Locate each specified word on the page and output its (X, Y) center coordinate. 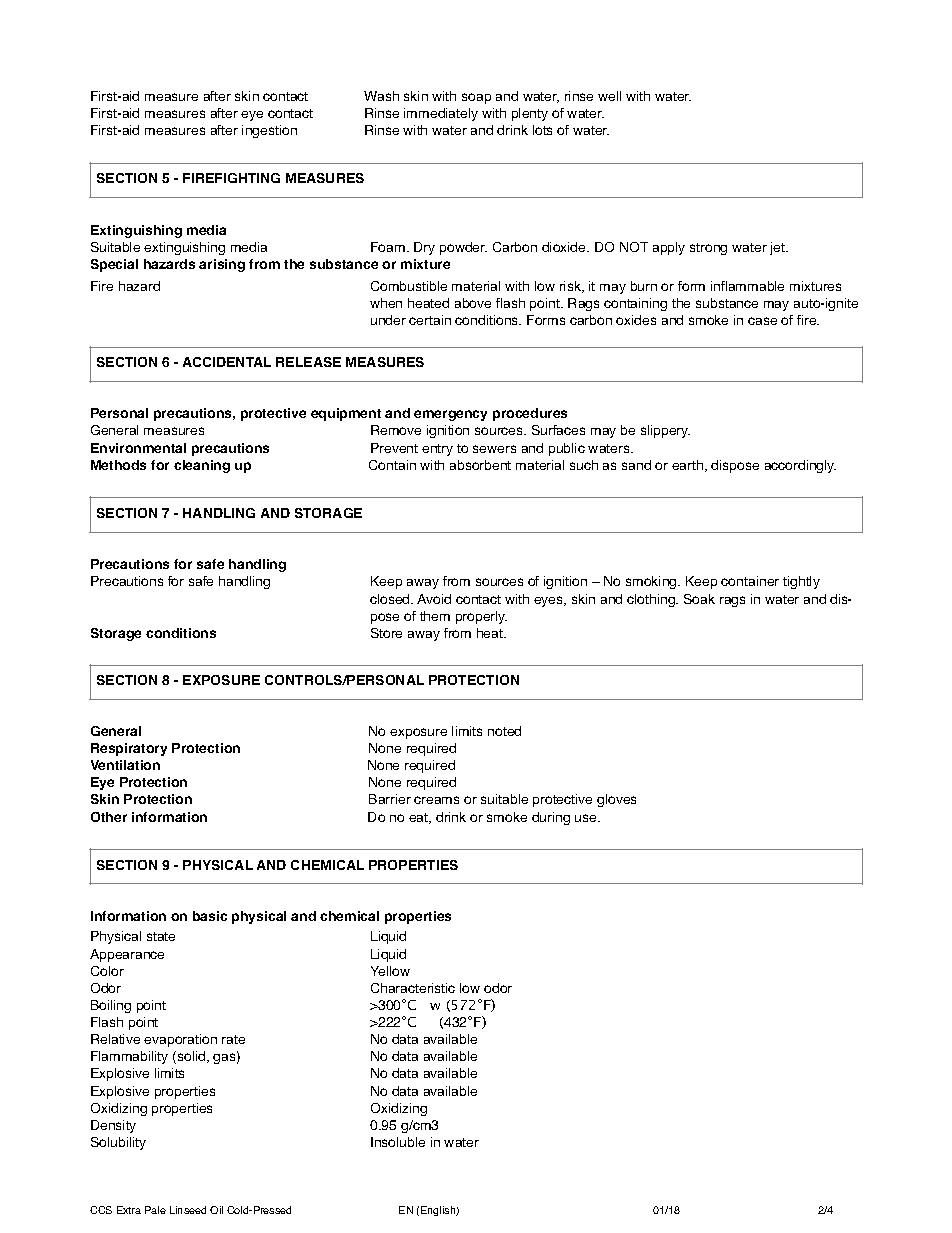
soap (476, 98)
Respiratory (129, 749)
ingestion (269, 131)
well (609, 96)
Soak (699, 599)
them (435, 616)
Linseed (188, 1210)
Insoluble (398, 1142)
